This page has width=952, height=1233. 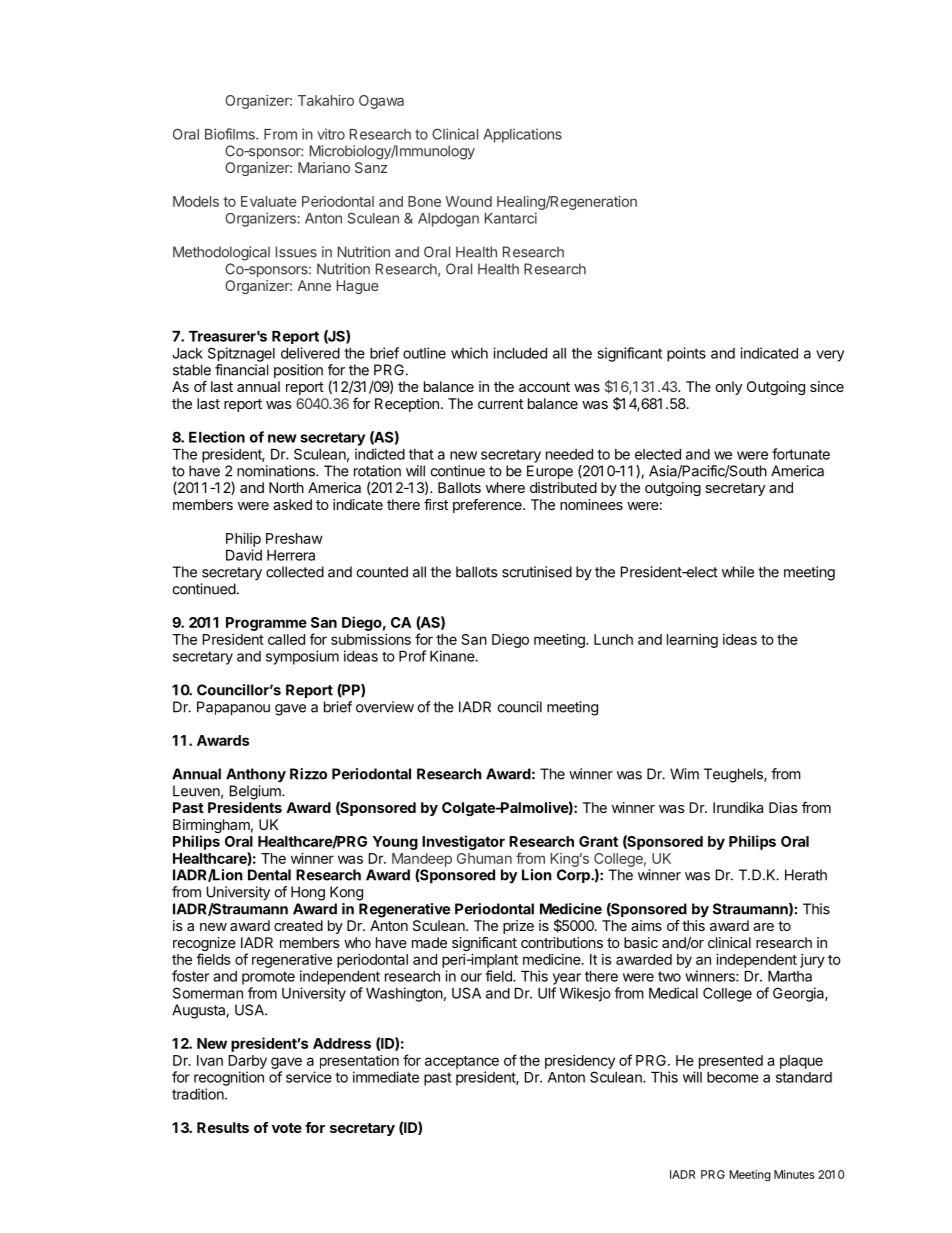 What do you see at coordinates (462, 1062) in the page?
I see `acceptance` at bounding box center [462, 1062].
